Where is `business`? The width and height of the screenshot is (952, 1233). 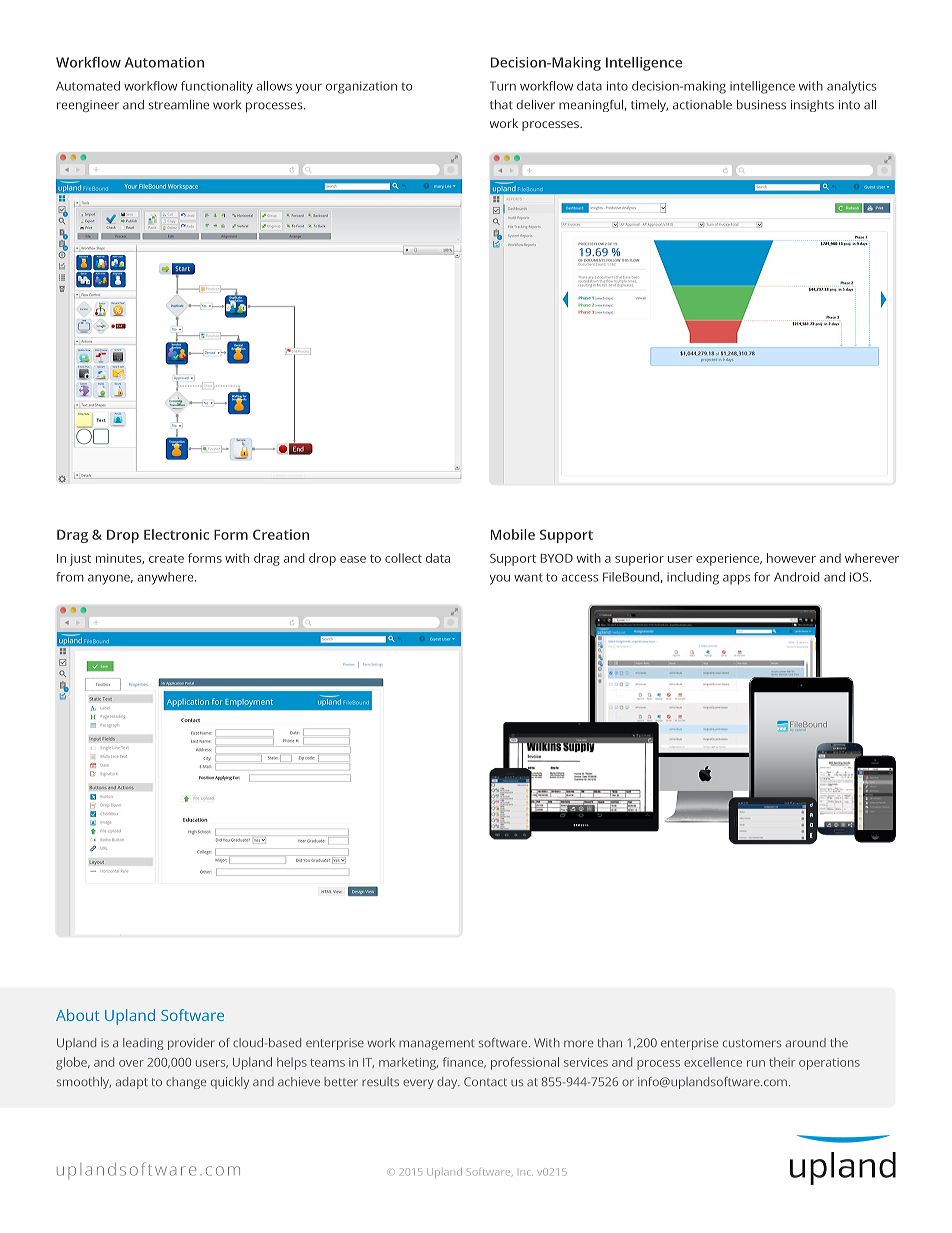
business is located at coordinates (761, 105).
